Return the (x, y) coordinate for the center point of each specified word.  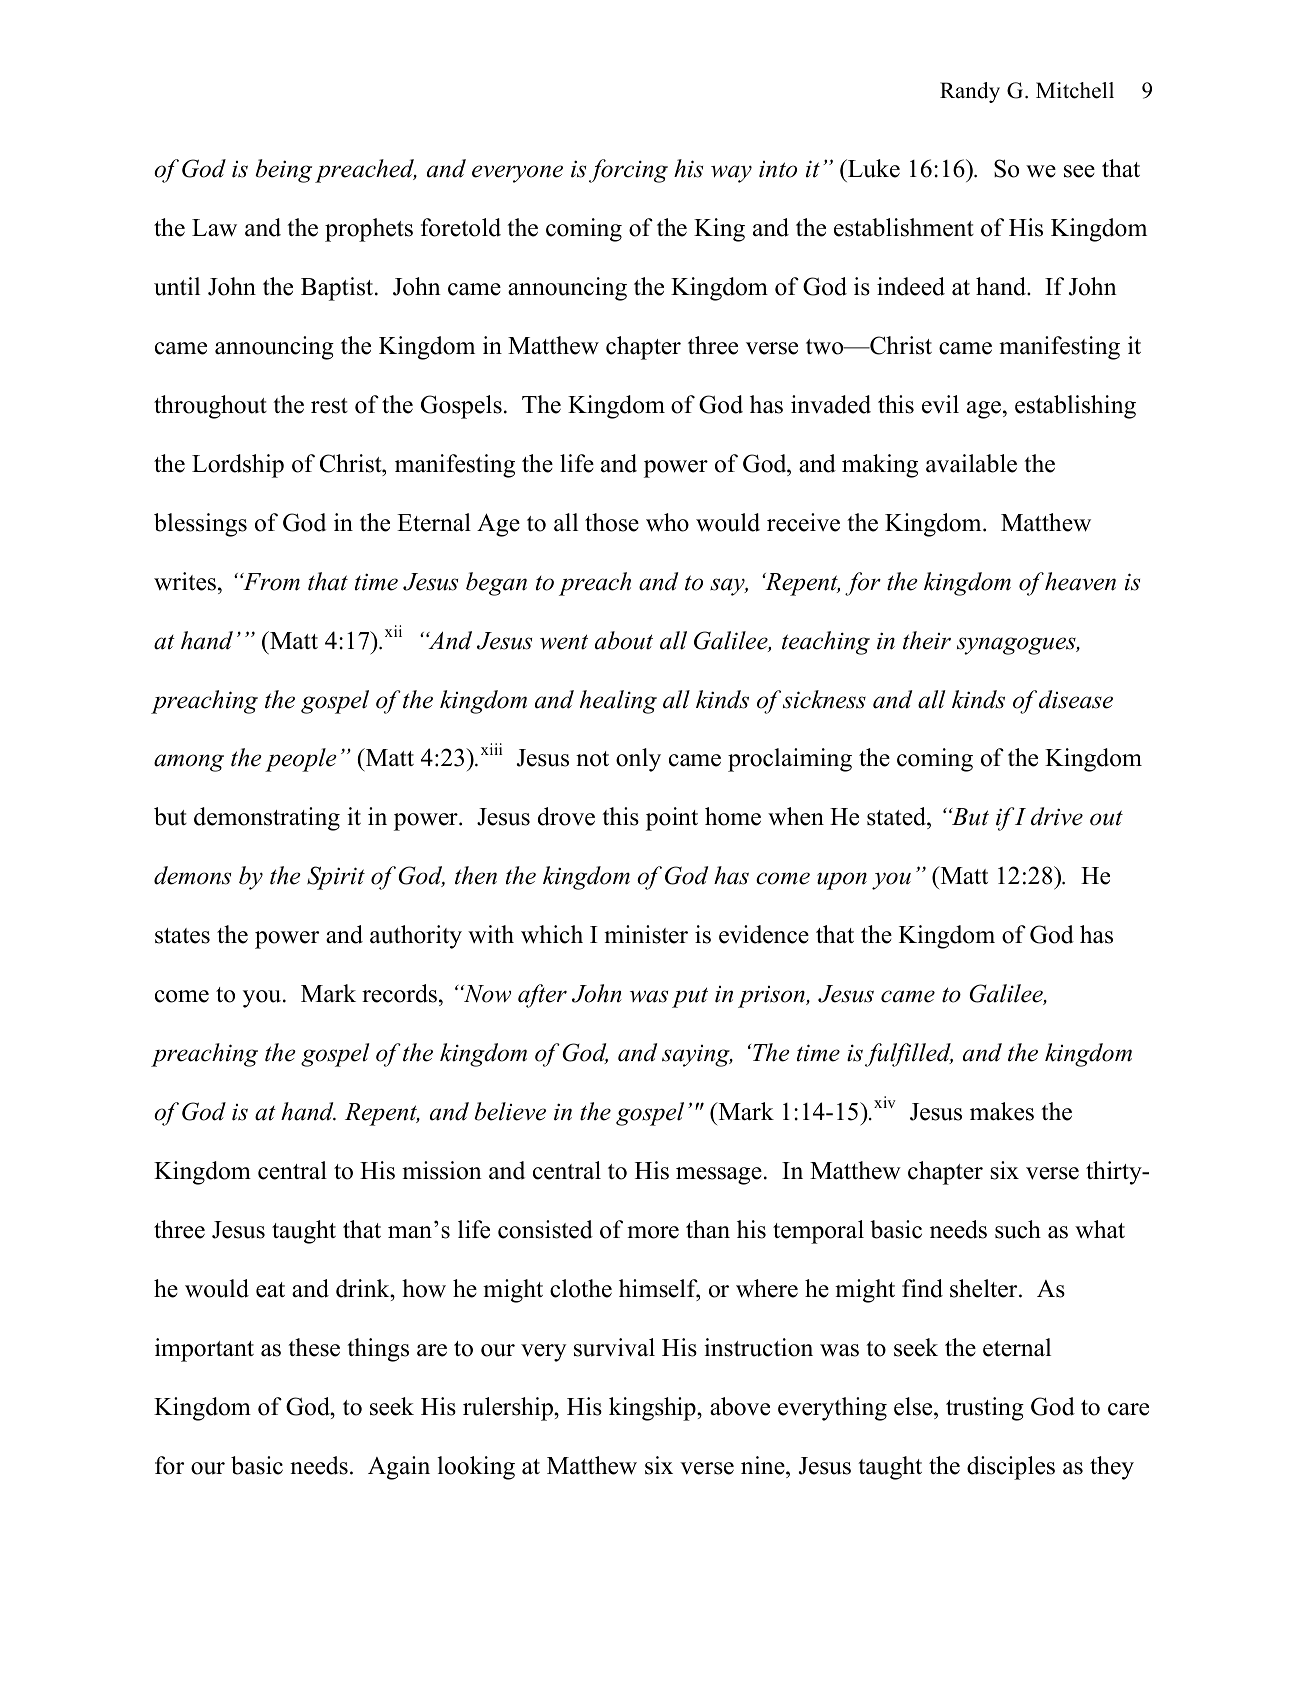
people (301, 760)
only (638, 760)
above (740, 1406)
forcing (628, 171)
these (314, 1347)
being (283, 171)
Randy (970, 92)
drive (1057, 816)
